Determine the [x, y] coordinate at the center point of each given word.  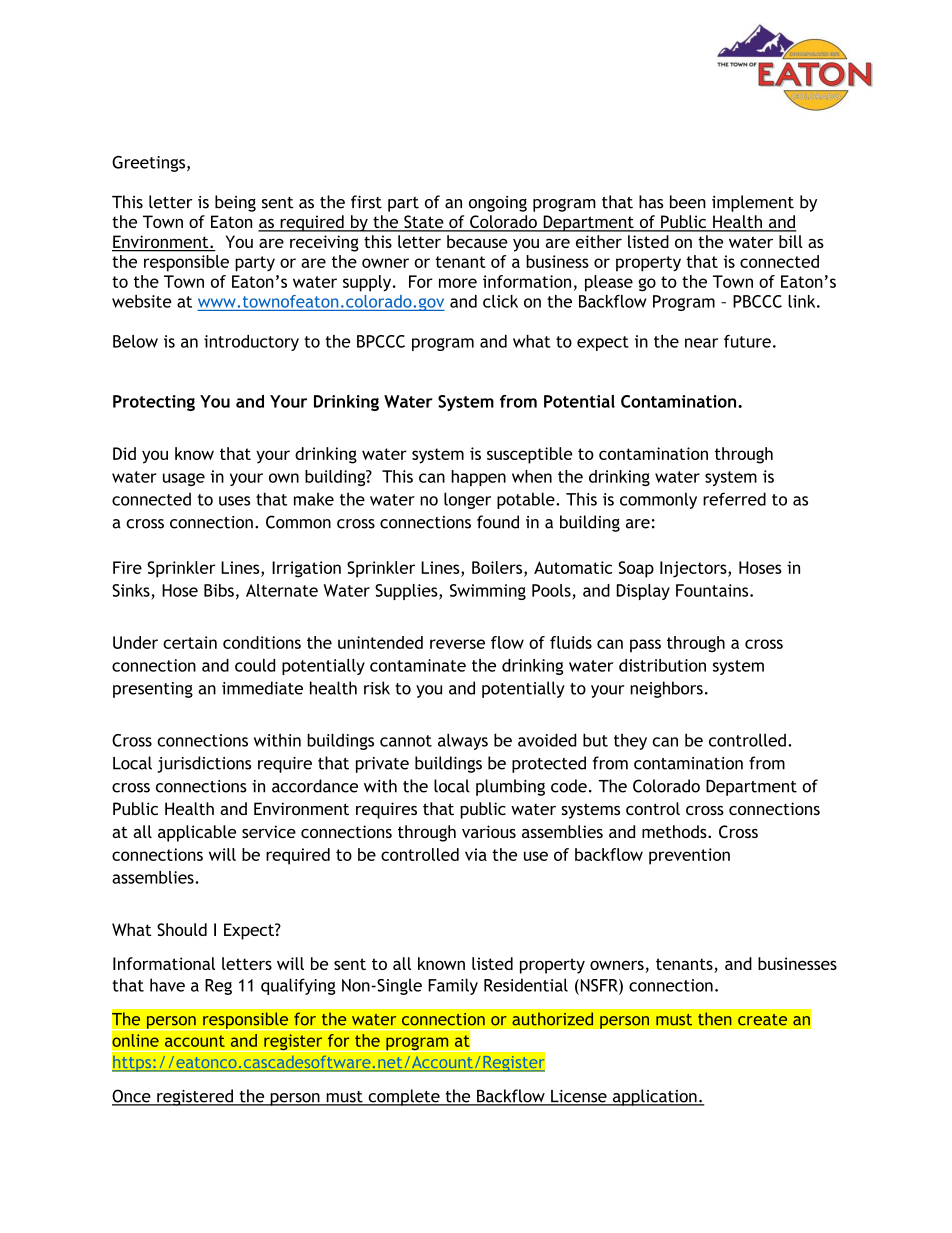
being [235, 203]
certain [190, 642]
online [135, 1040]
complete [404, 1097]
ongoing [498, 204]
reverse [457, 644]
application [654, 1097]
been [688, 202]
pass [645, 646]
